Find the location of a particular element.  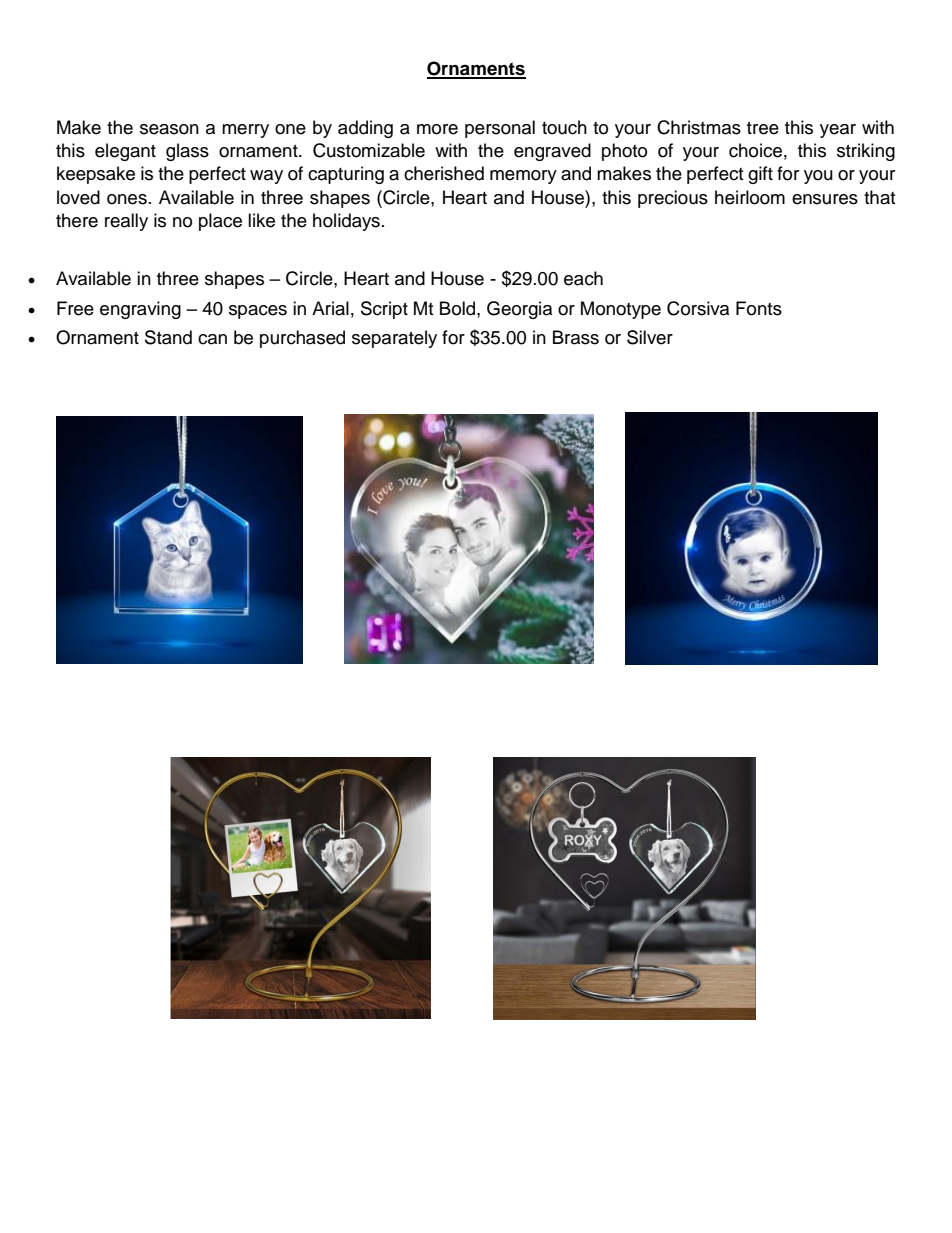

Stand is located at coordinates (168, 337).
